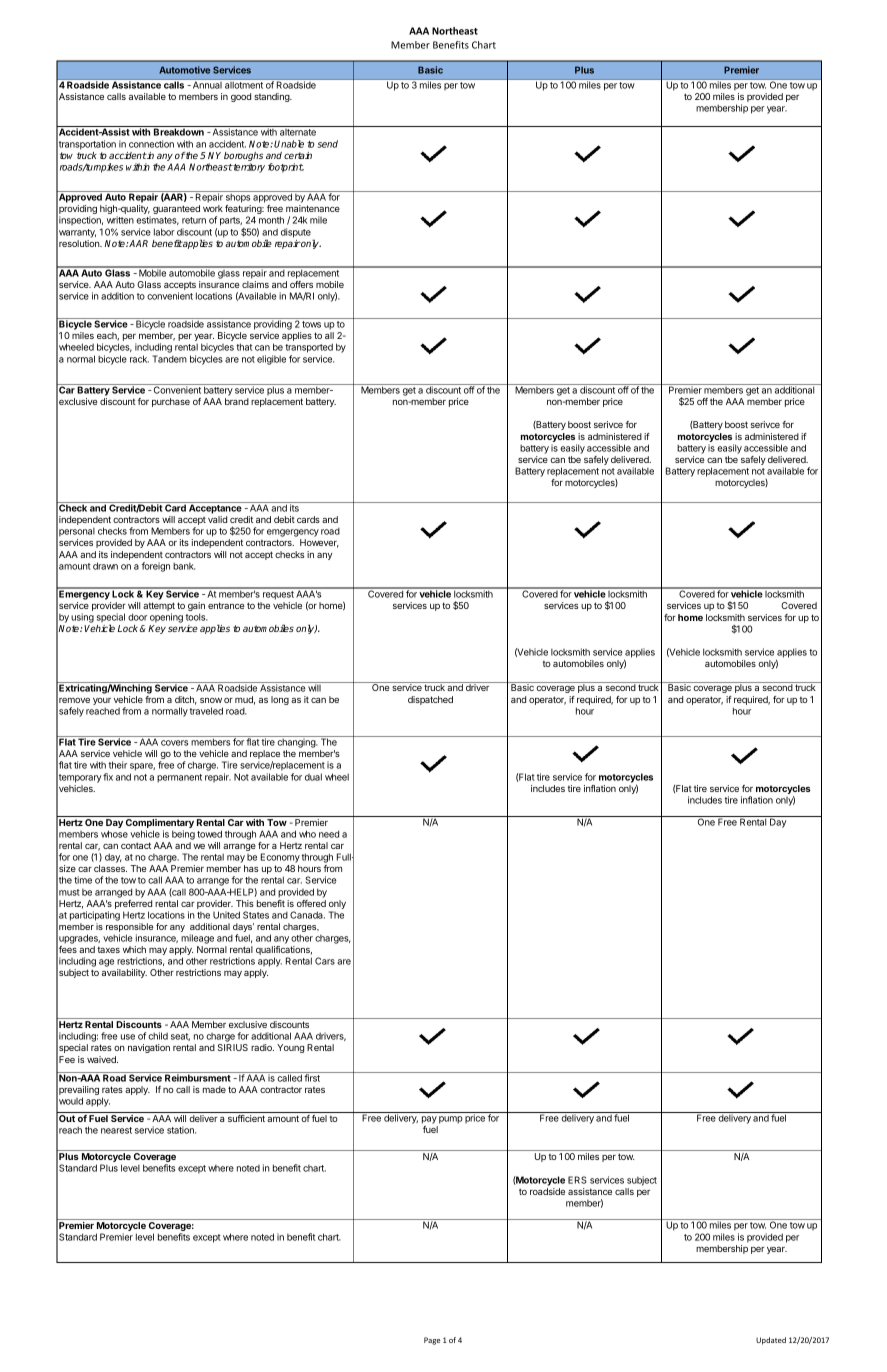  What do you see at coordinates (151, 144) in the screenshot?
I see `connection` at bounding box center [151, 144].
